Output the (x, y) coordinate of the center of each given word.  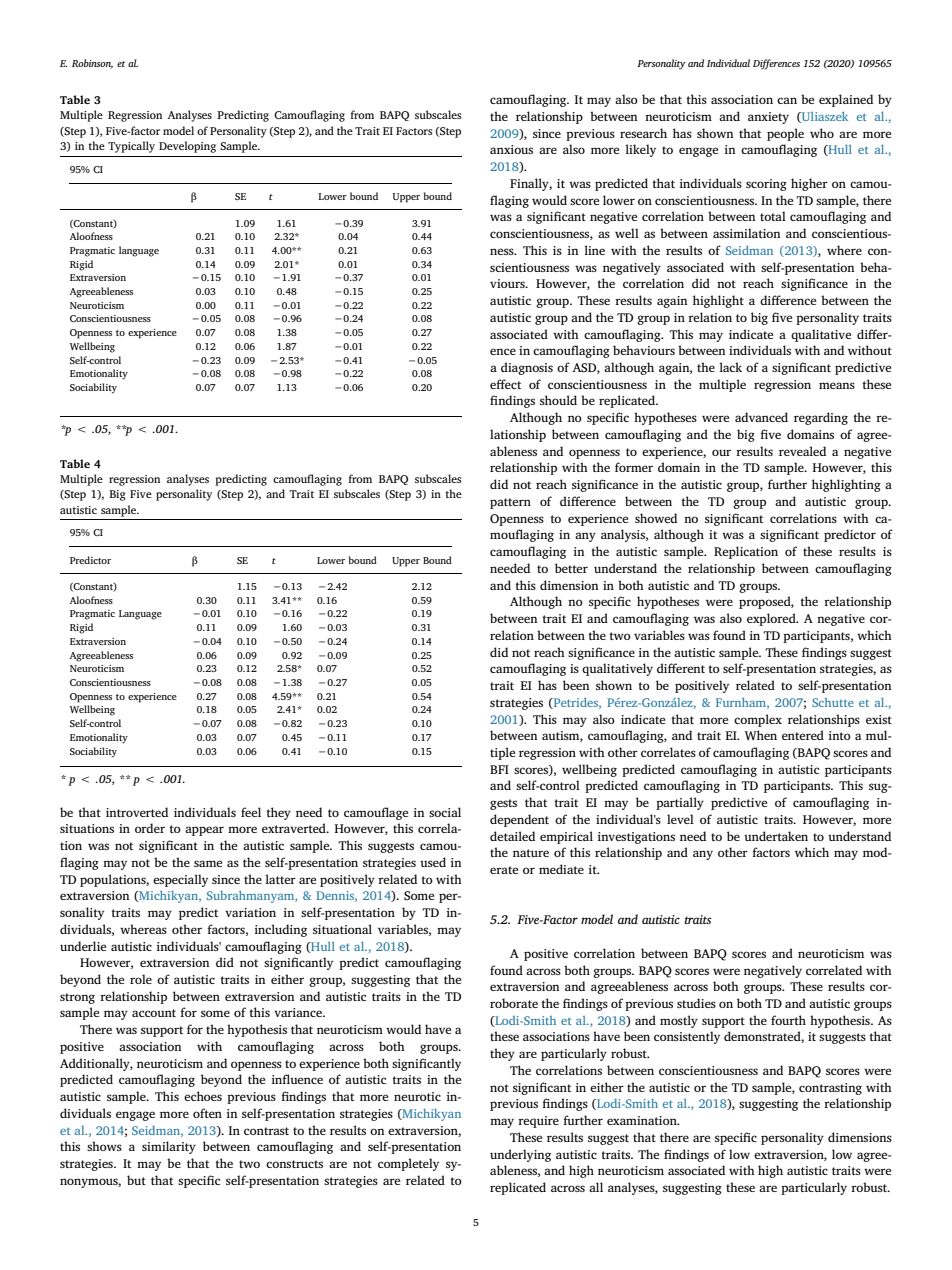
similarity (169, 1147)
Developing (187, 147)
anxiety (768, 118)
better (571, 568)
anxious (511, 149)
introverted (137, 812)
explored (772, 619)
